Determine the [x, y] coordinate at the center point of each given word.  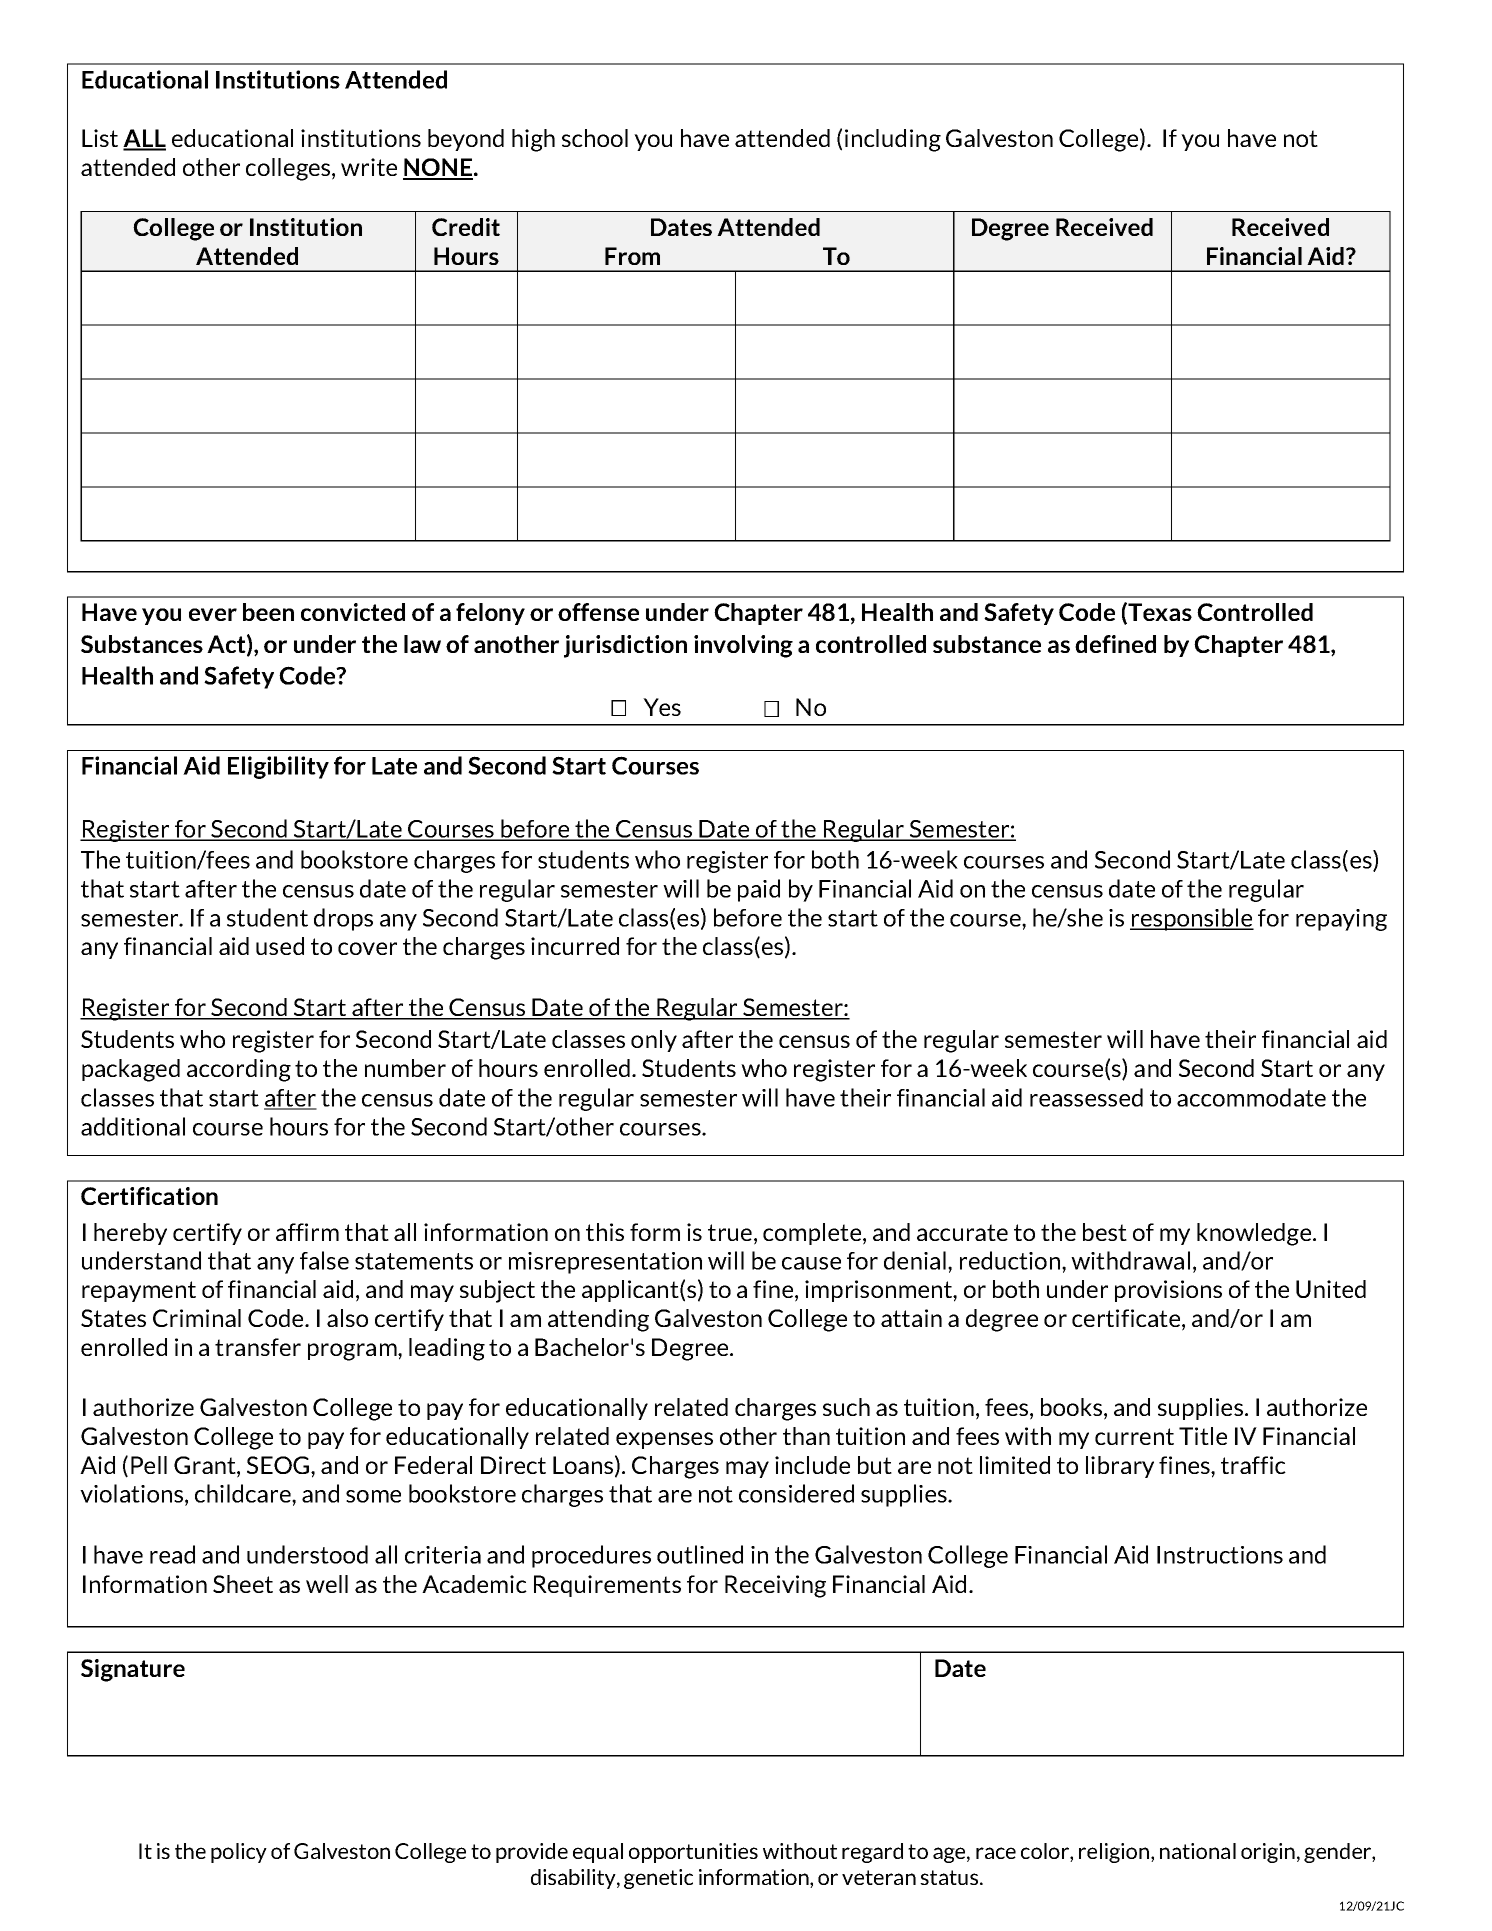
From [632, 256]
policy [239, 1853]
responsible [1192, 919]
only [654, 1041]
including [893, 140]
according [239, 1070]
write [369, 167]
